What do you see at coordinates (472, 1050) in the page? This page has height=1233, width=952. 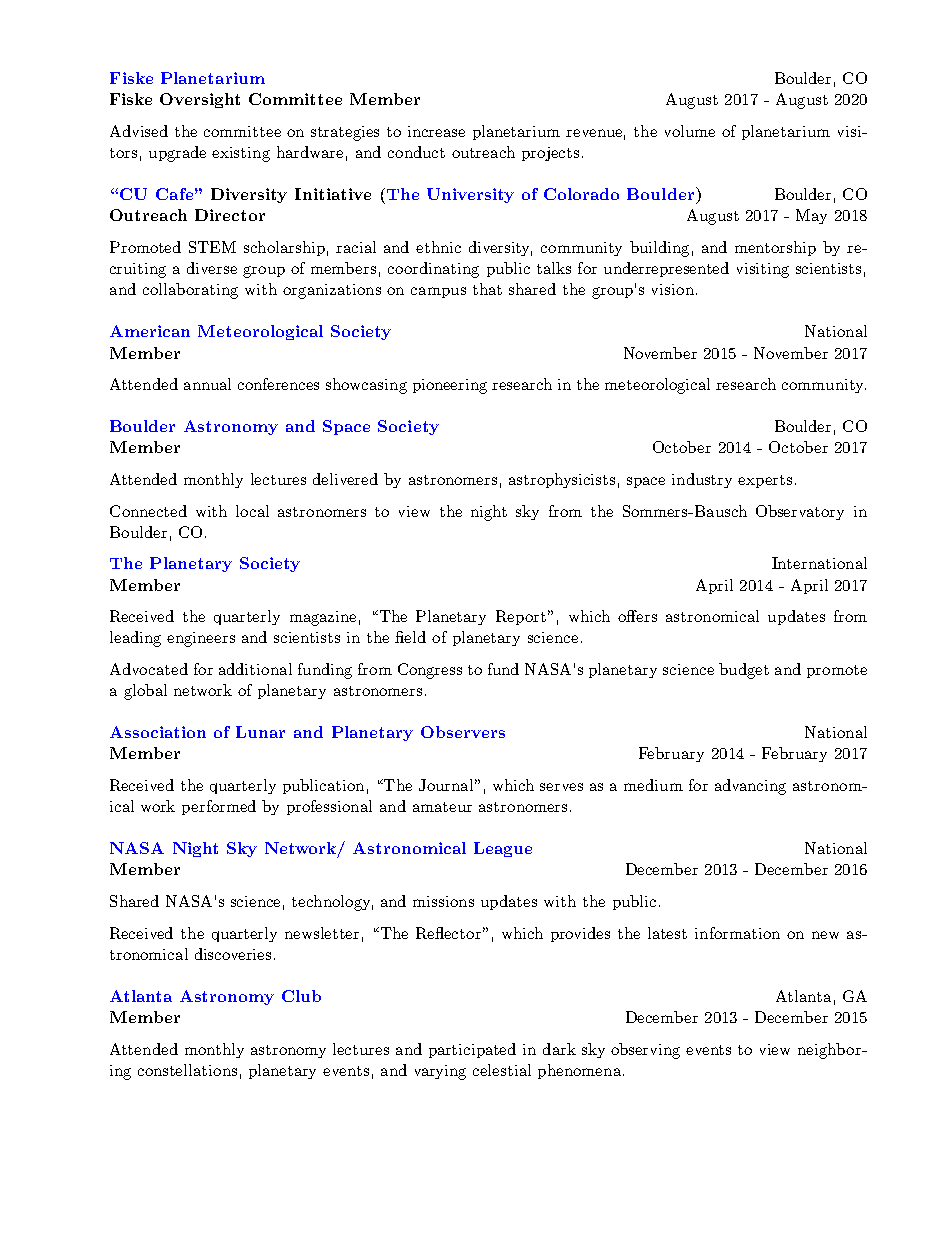 I see `participated` at bounding box center [472, 1050].
